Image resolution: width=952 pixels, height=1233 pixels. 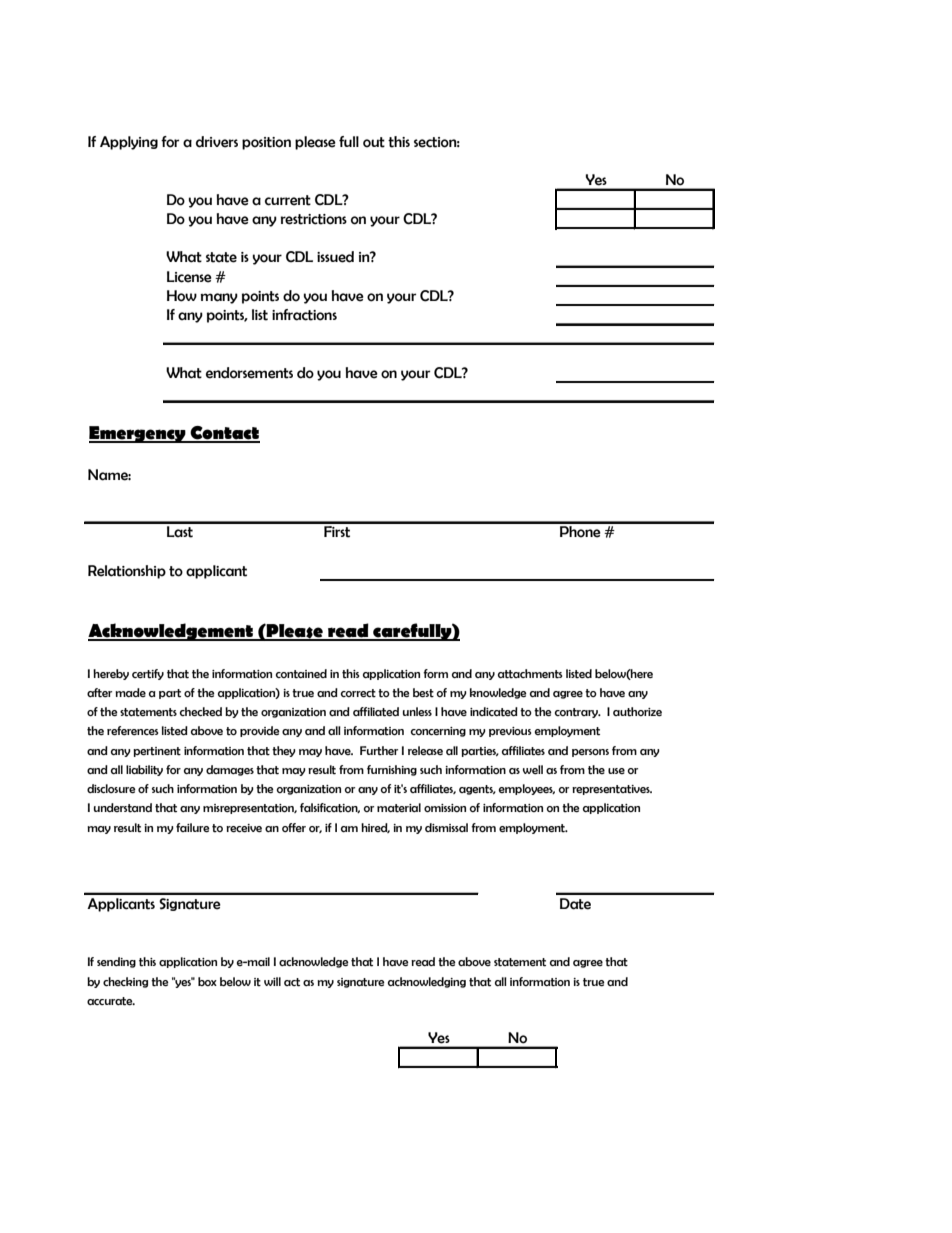 What do you see at coordinates (374, 142) in the image?
I see `out` at bounding box center [374, 142].
